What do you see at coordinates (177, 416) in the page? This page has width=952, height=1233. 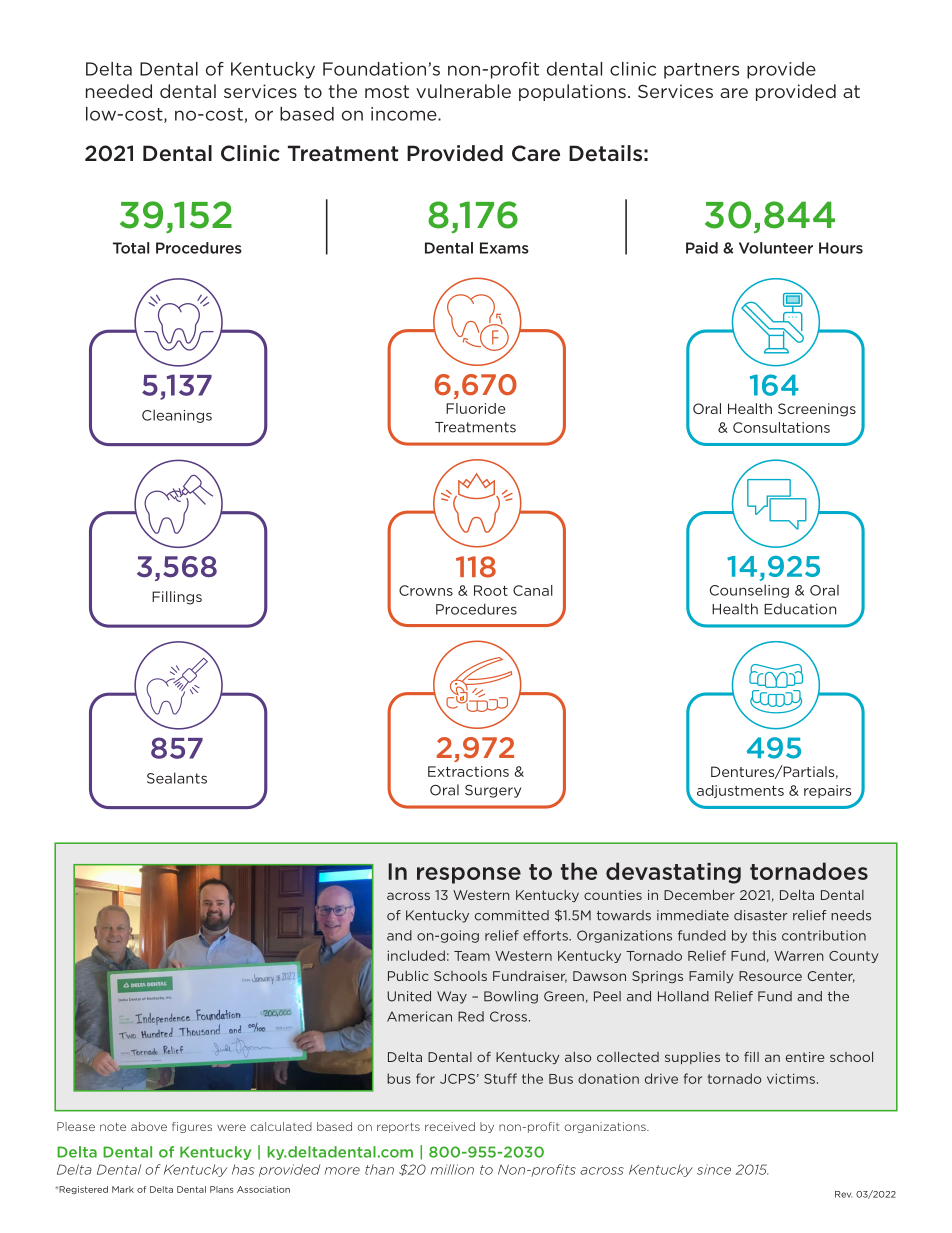 I see `Cleanings` at bounding box center [177, 416].
